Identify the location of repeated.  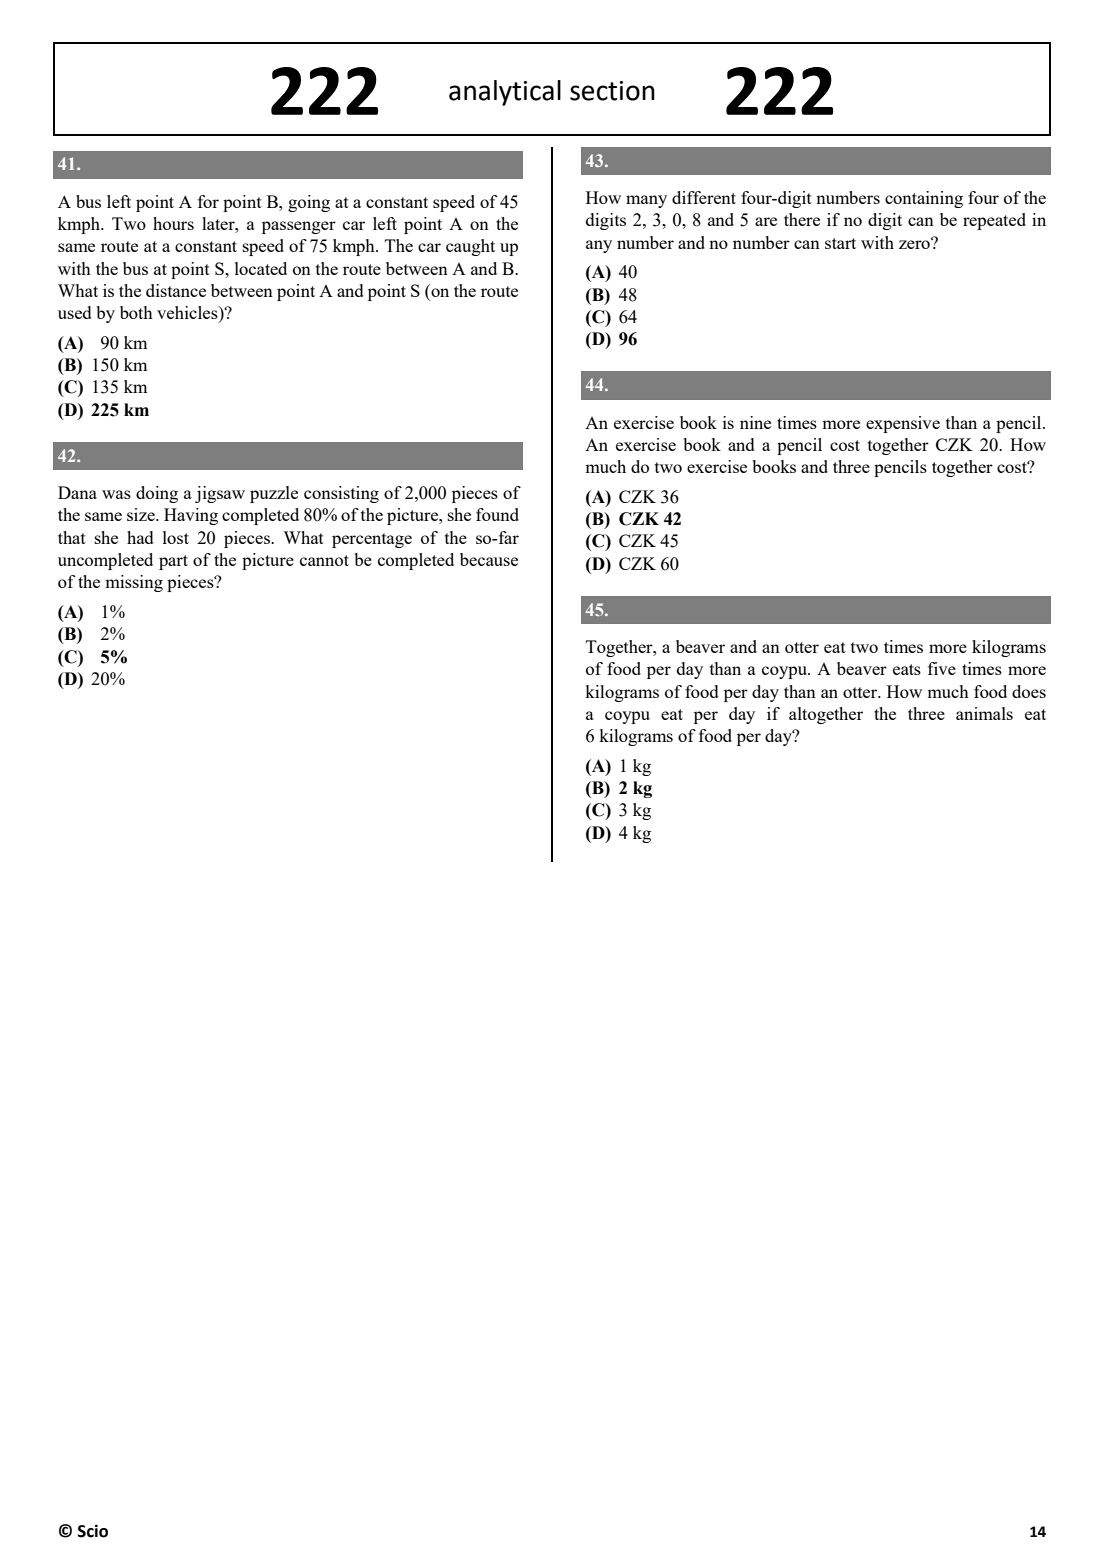
(994, 221).
